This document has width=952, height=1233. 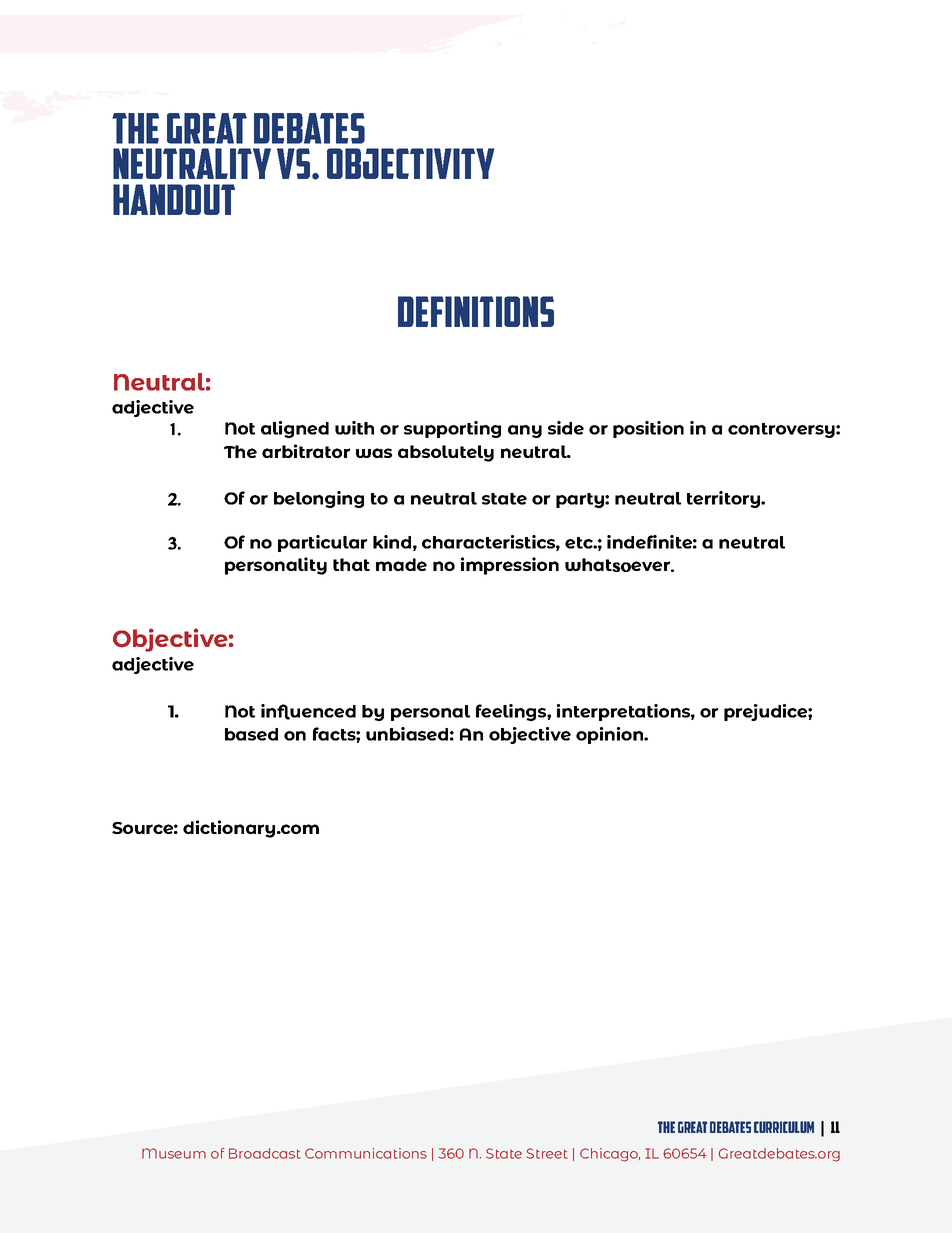 What do you see at coordinates (547, 1153) in the document?
I see `Street` at bounding box center [547, 1153].
